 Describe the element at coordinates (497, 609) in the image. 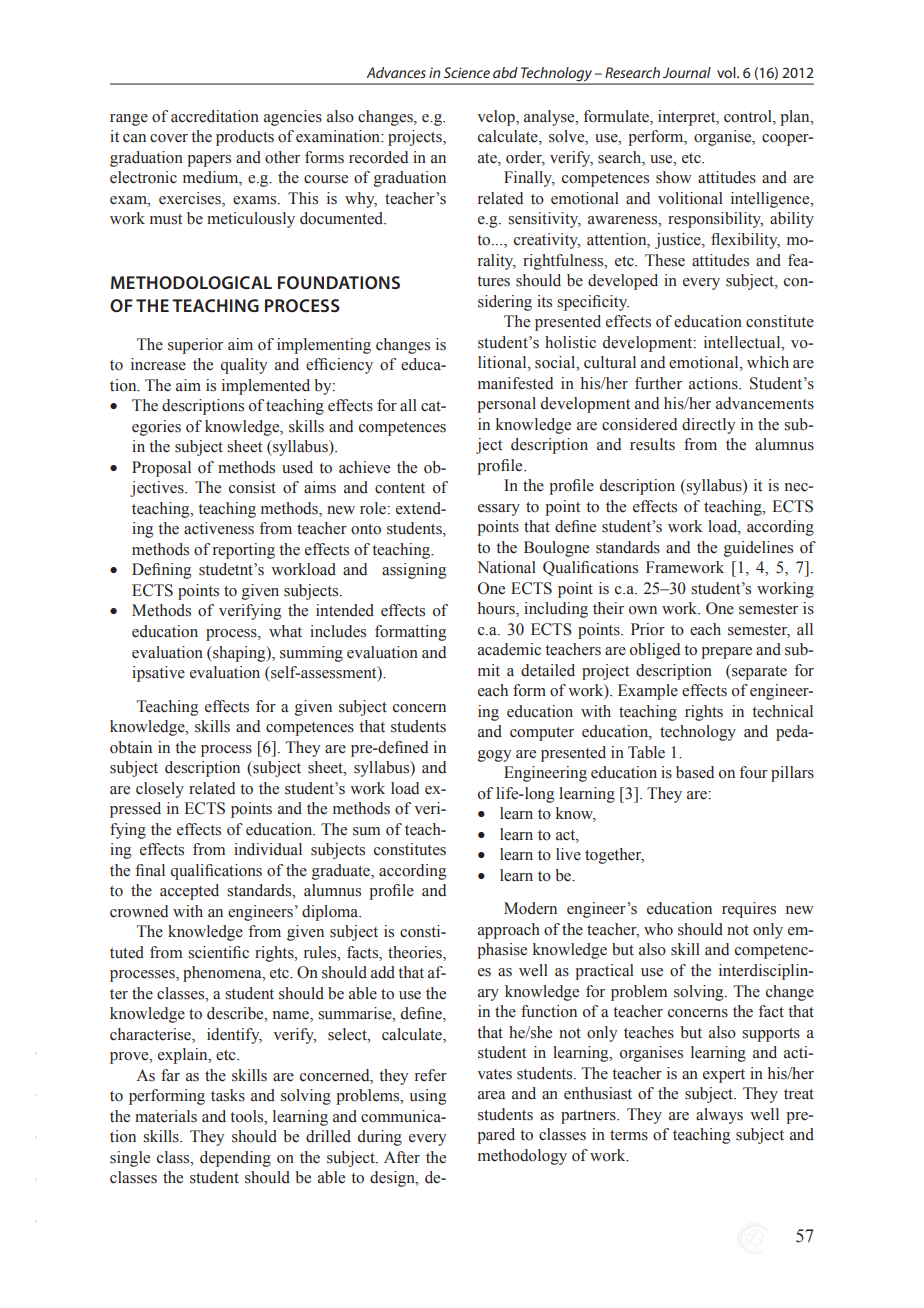

I see `hours` at that location.
